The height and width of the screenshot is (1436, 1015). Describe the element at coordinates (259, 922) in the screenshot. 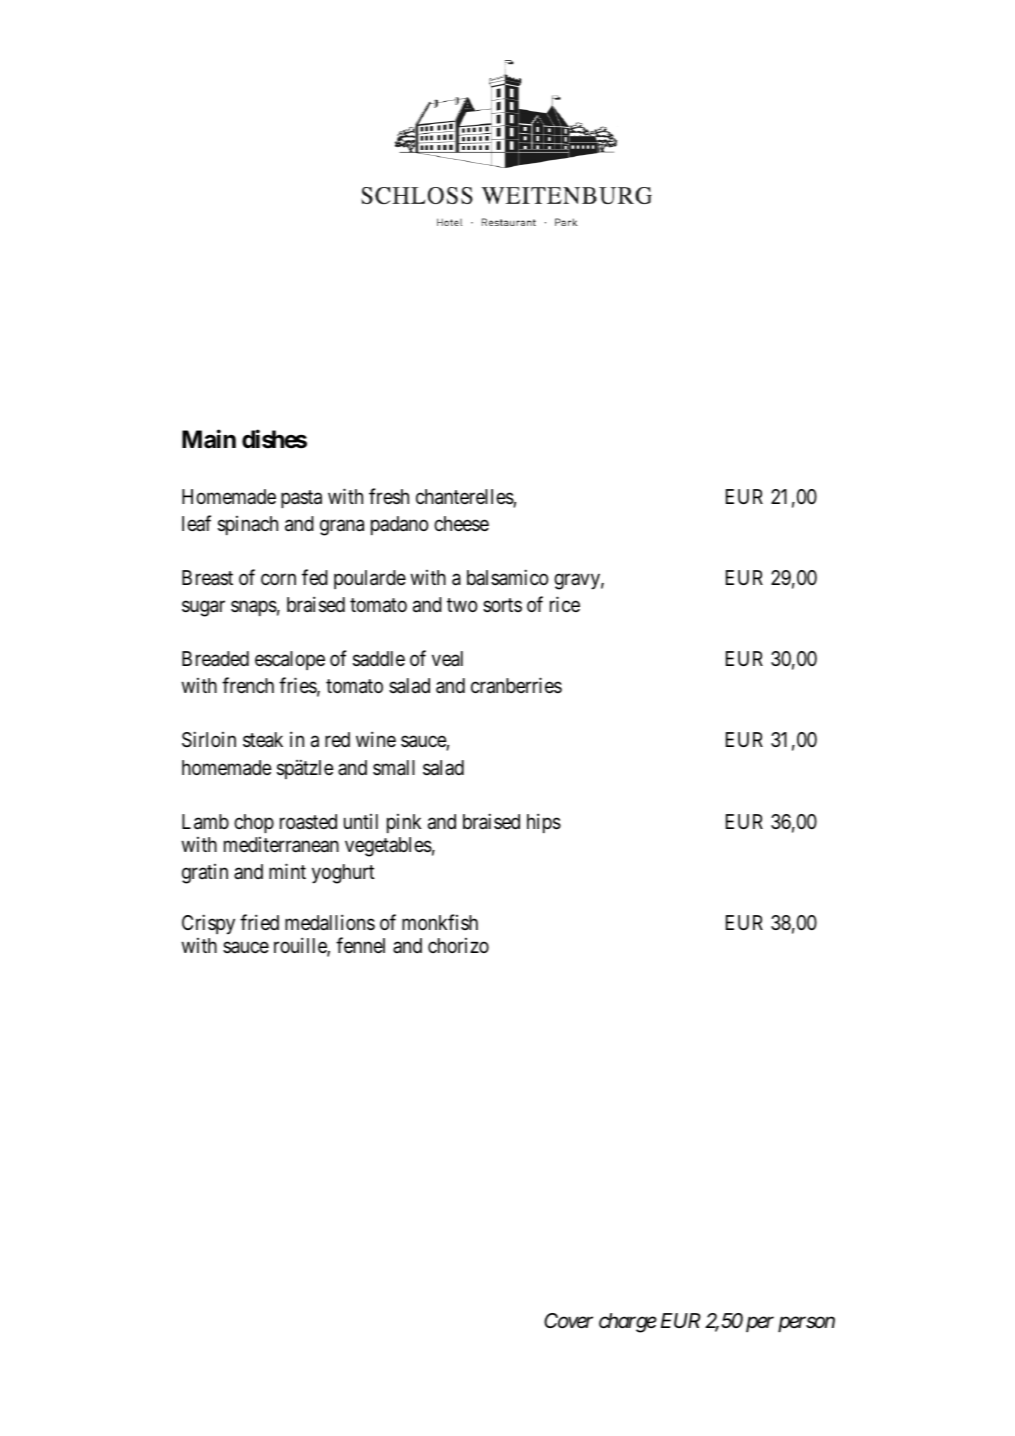

I see `fried` at that location.
